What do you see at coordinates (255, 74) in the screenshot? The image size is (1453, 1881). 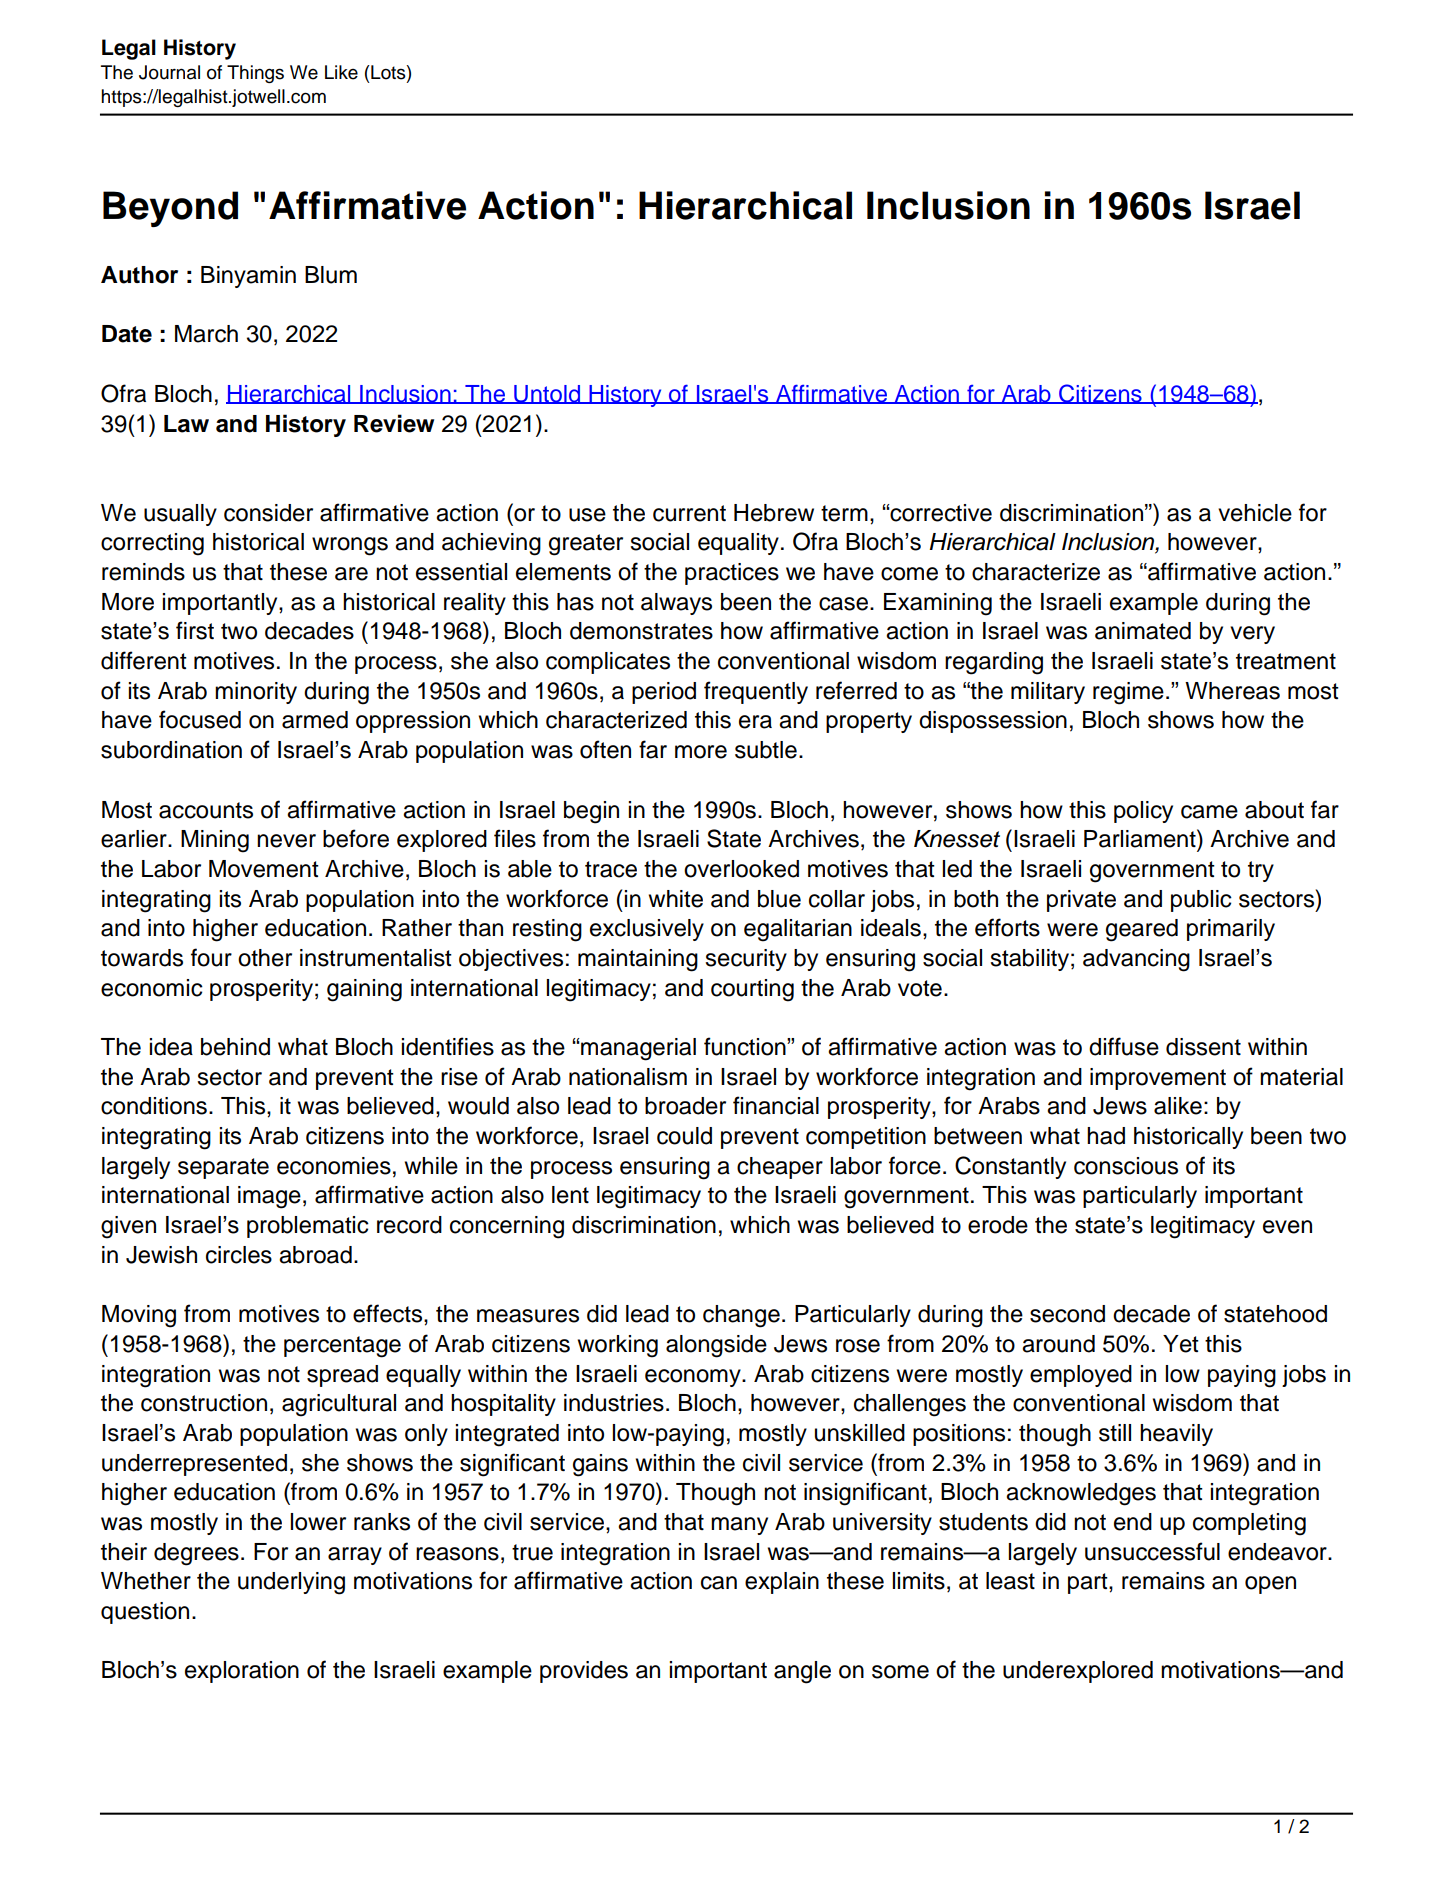 I see `Things` at bounding box center [255, 74].
